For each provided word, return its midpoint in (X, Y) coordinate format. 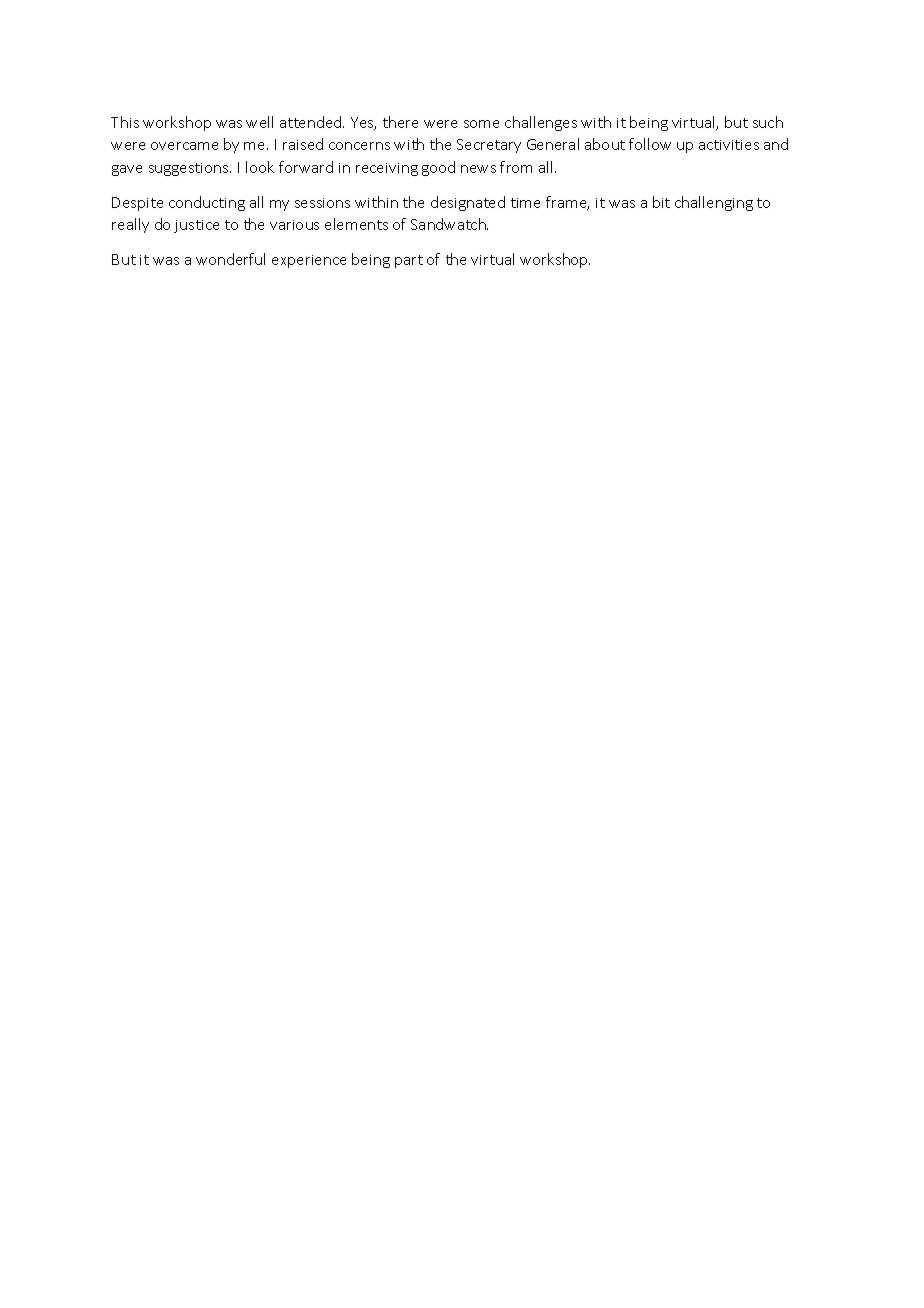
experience (309, 261)
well (259, 122)
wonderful (230, 259)
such (768, 122)
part (409, 261)
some (481, 124)
